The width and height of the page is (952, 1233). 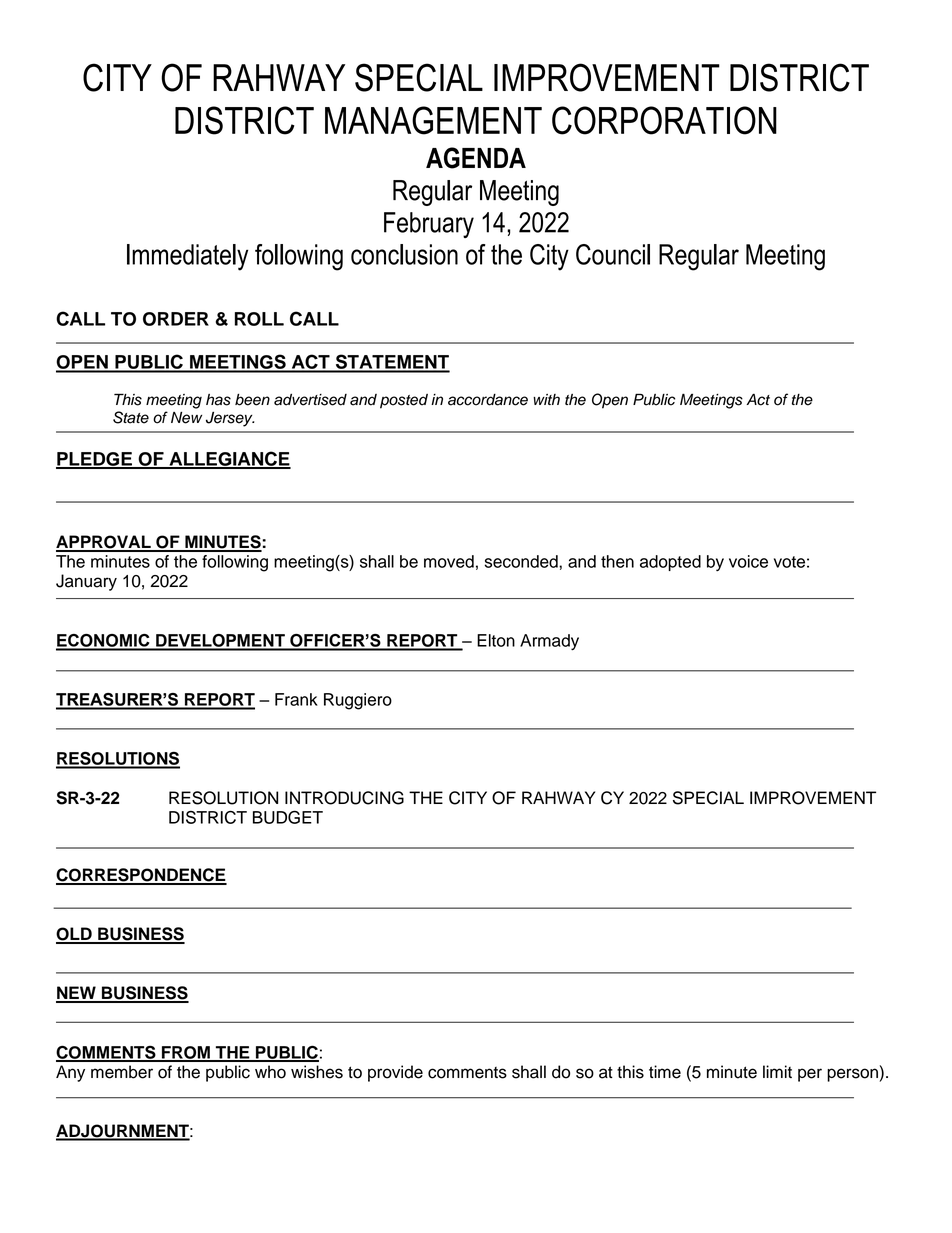 I want to click on Immediately, so click(x=187, y=257).
